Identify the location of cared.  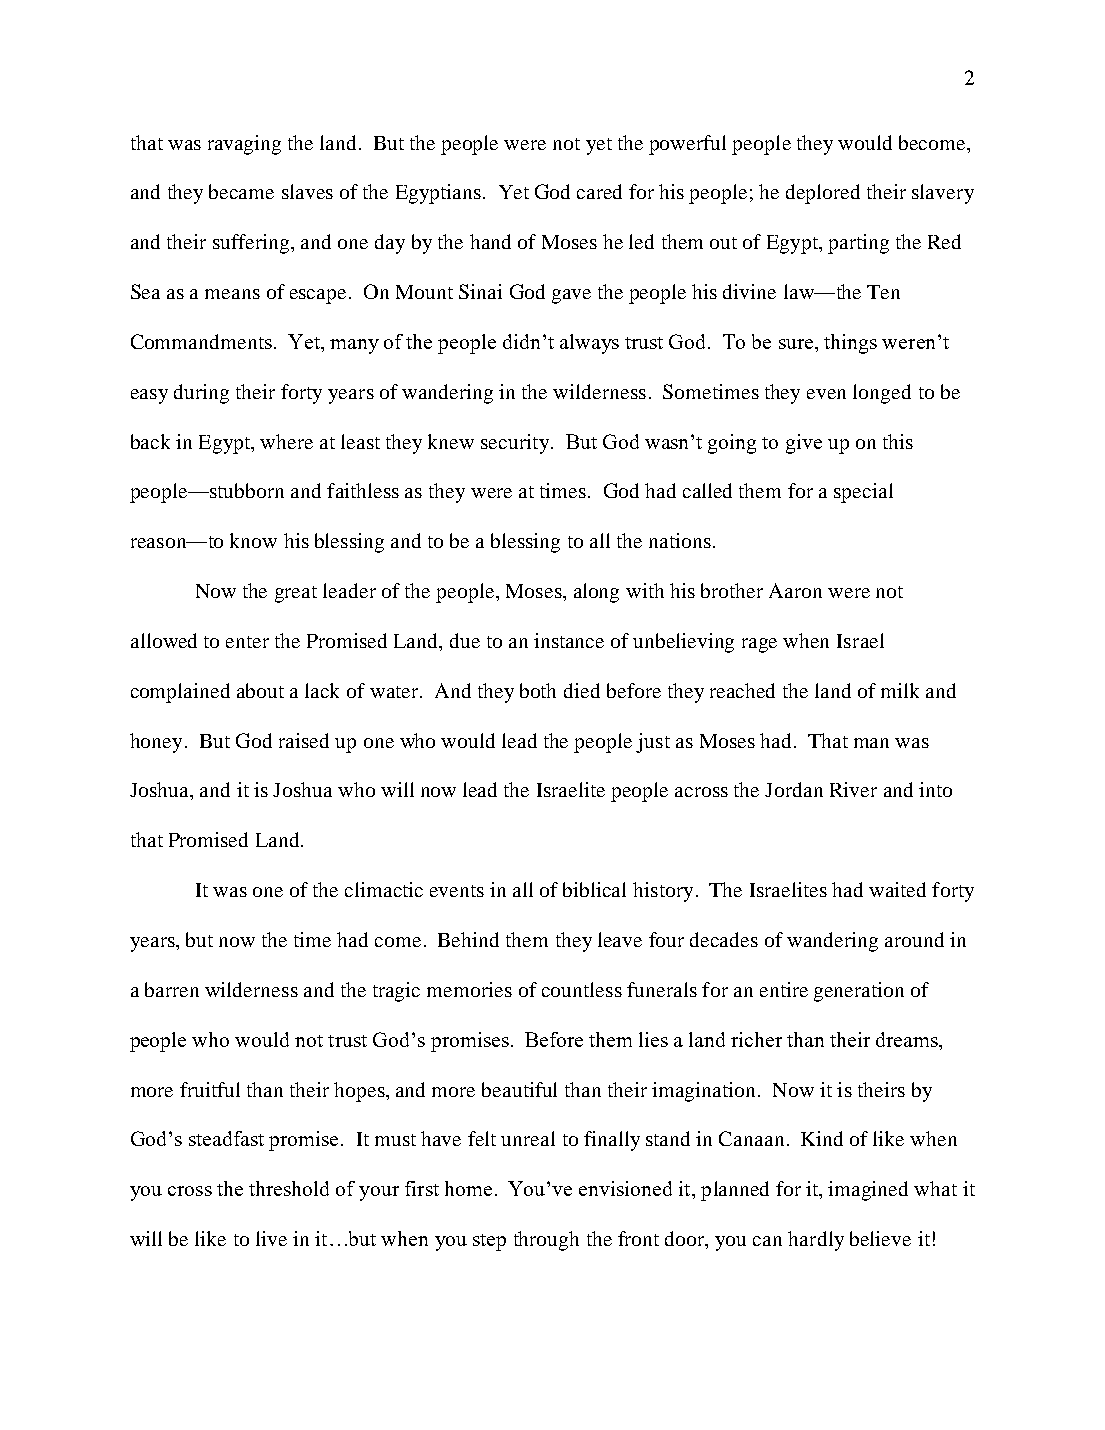
(599, 191).
